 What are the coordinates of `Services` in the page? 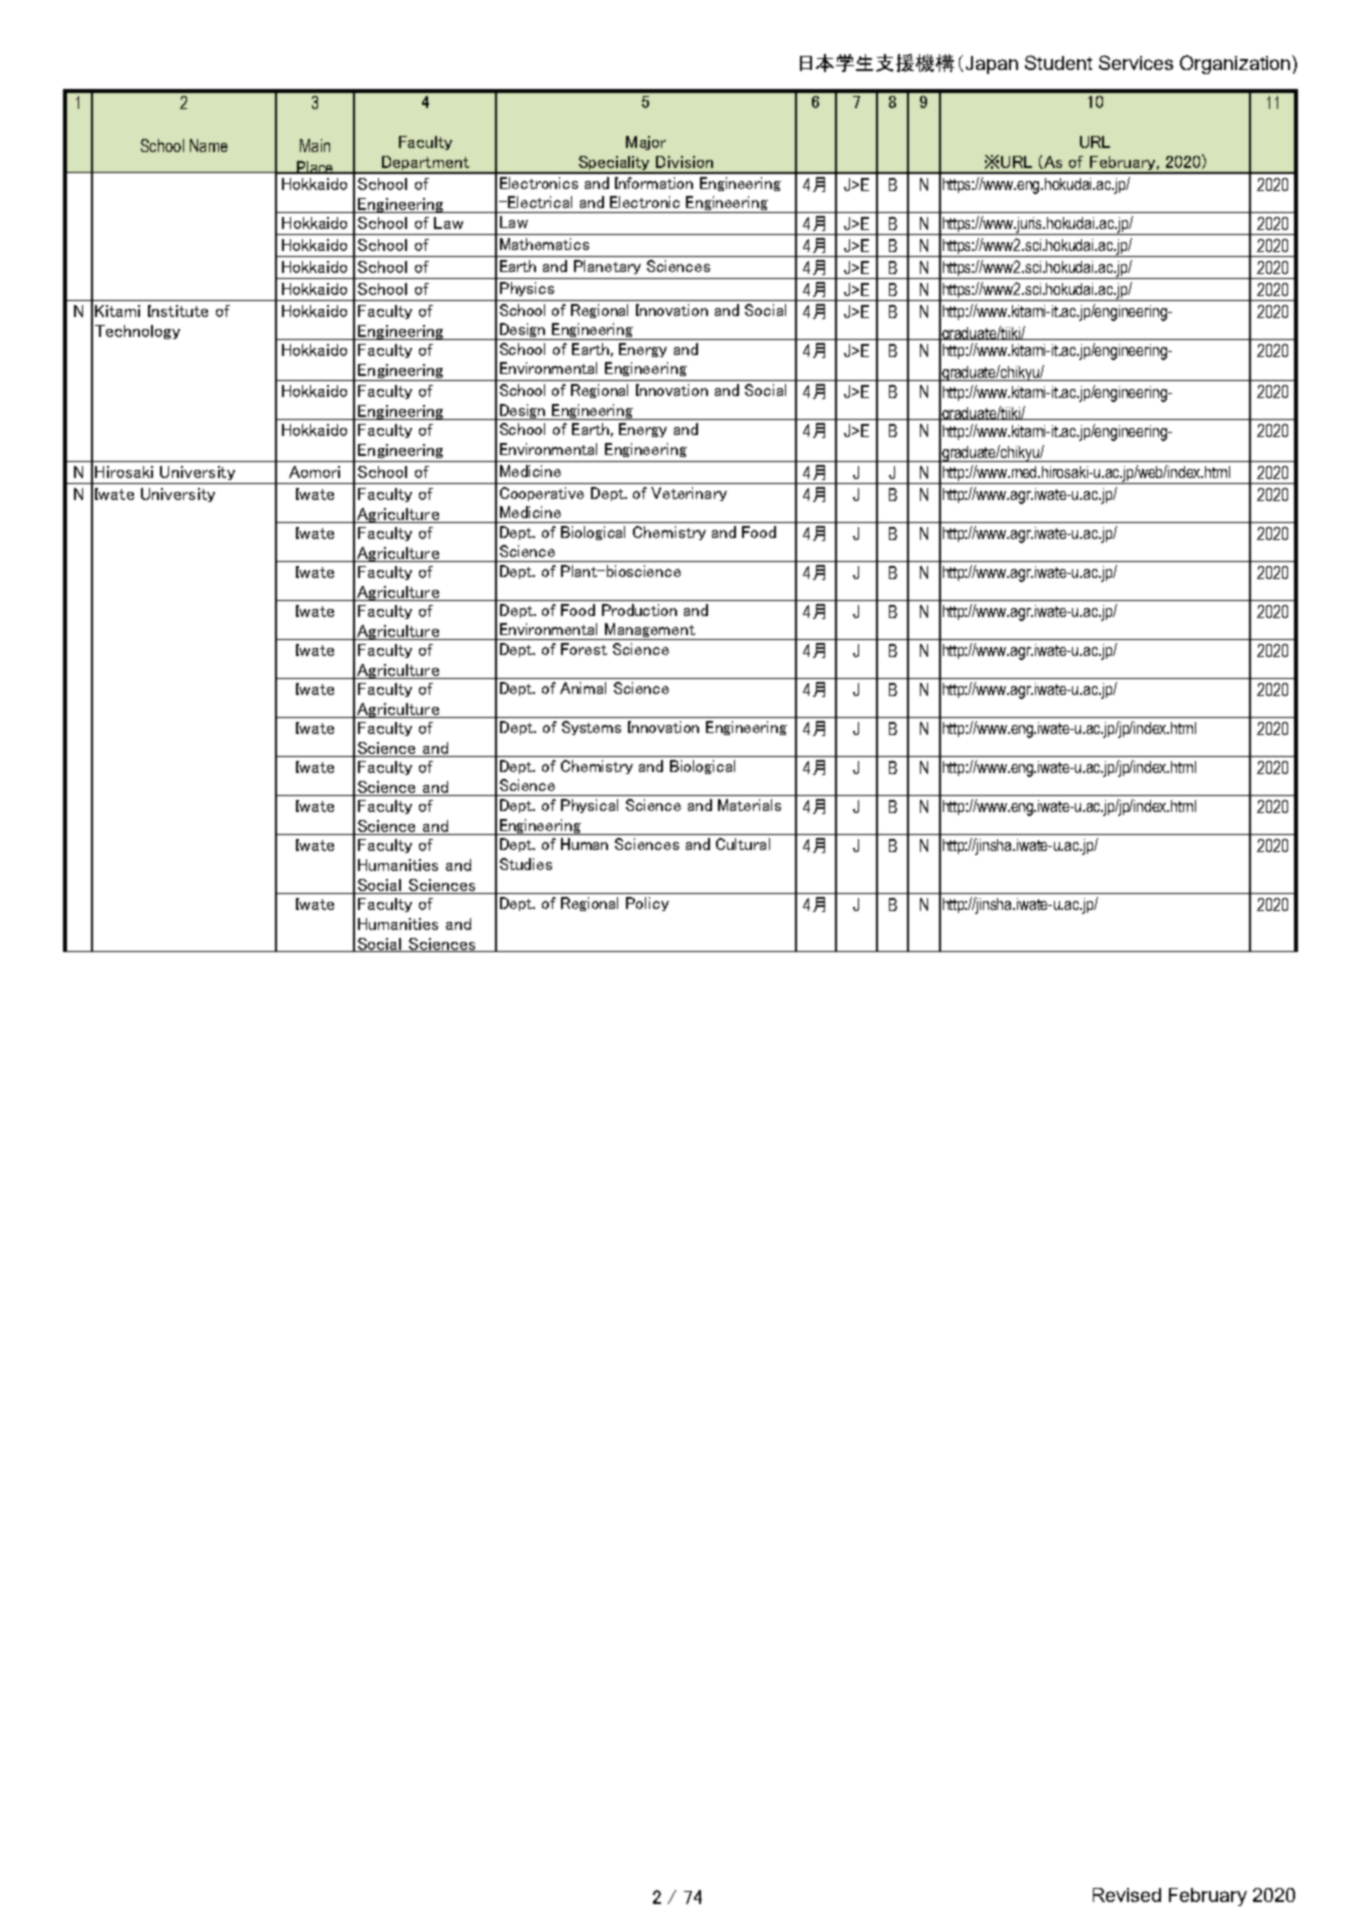 It's located at (1136, 62).
